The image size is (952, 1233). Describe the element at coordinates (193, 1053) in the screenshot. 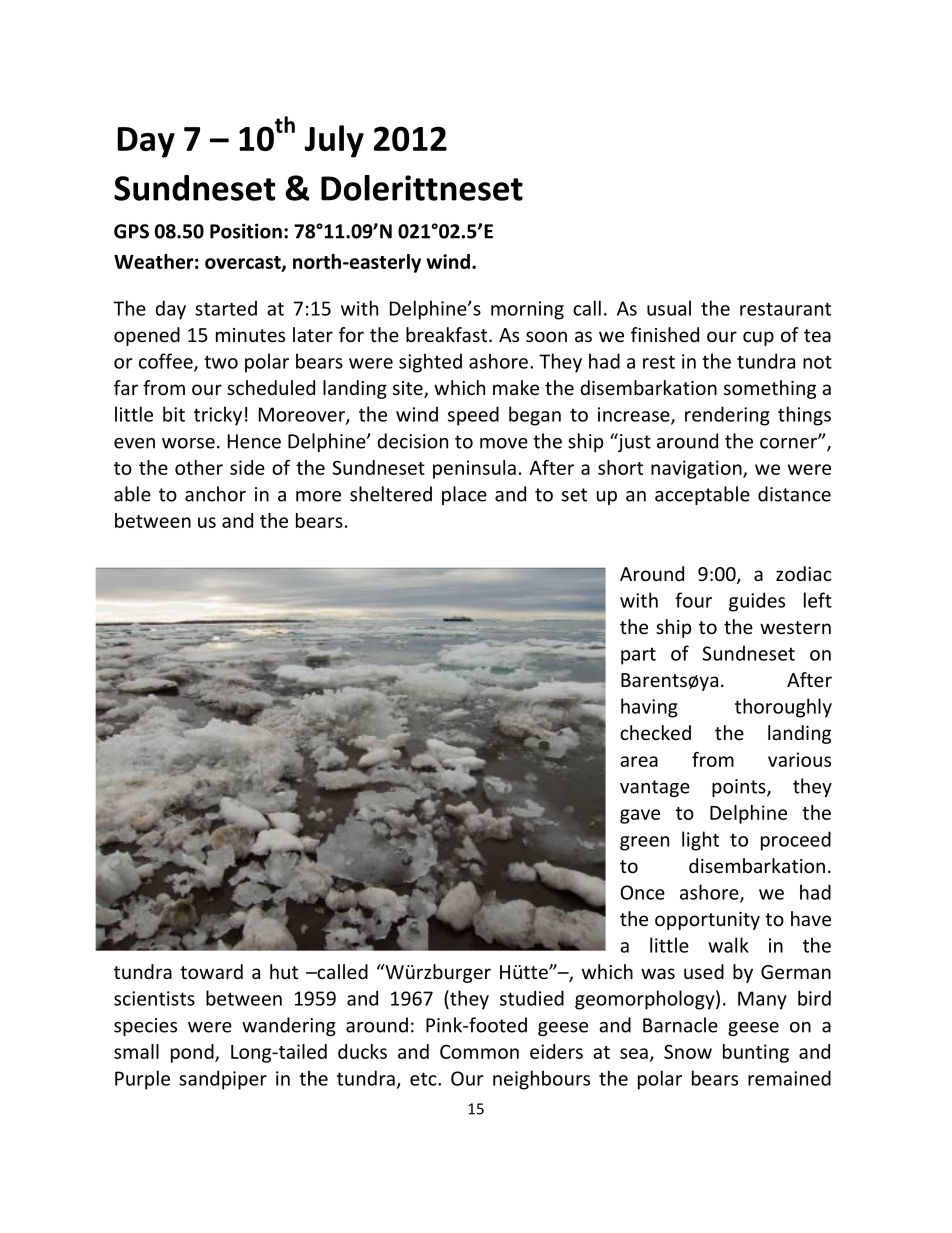

I see `pond` at that location.
